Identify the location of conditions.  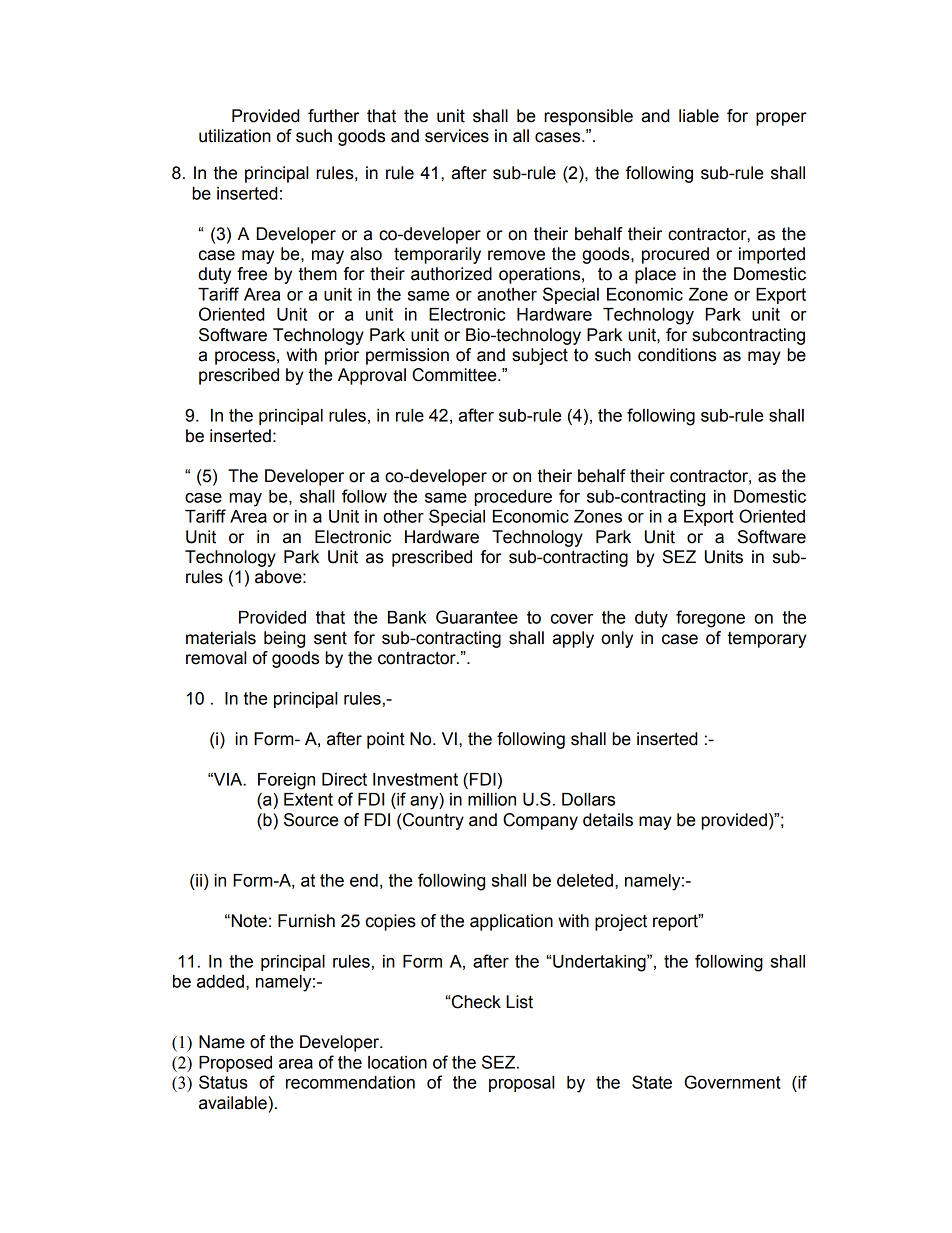
(677, 355).
